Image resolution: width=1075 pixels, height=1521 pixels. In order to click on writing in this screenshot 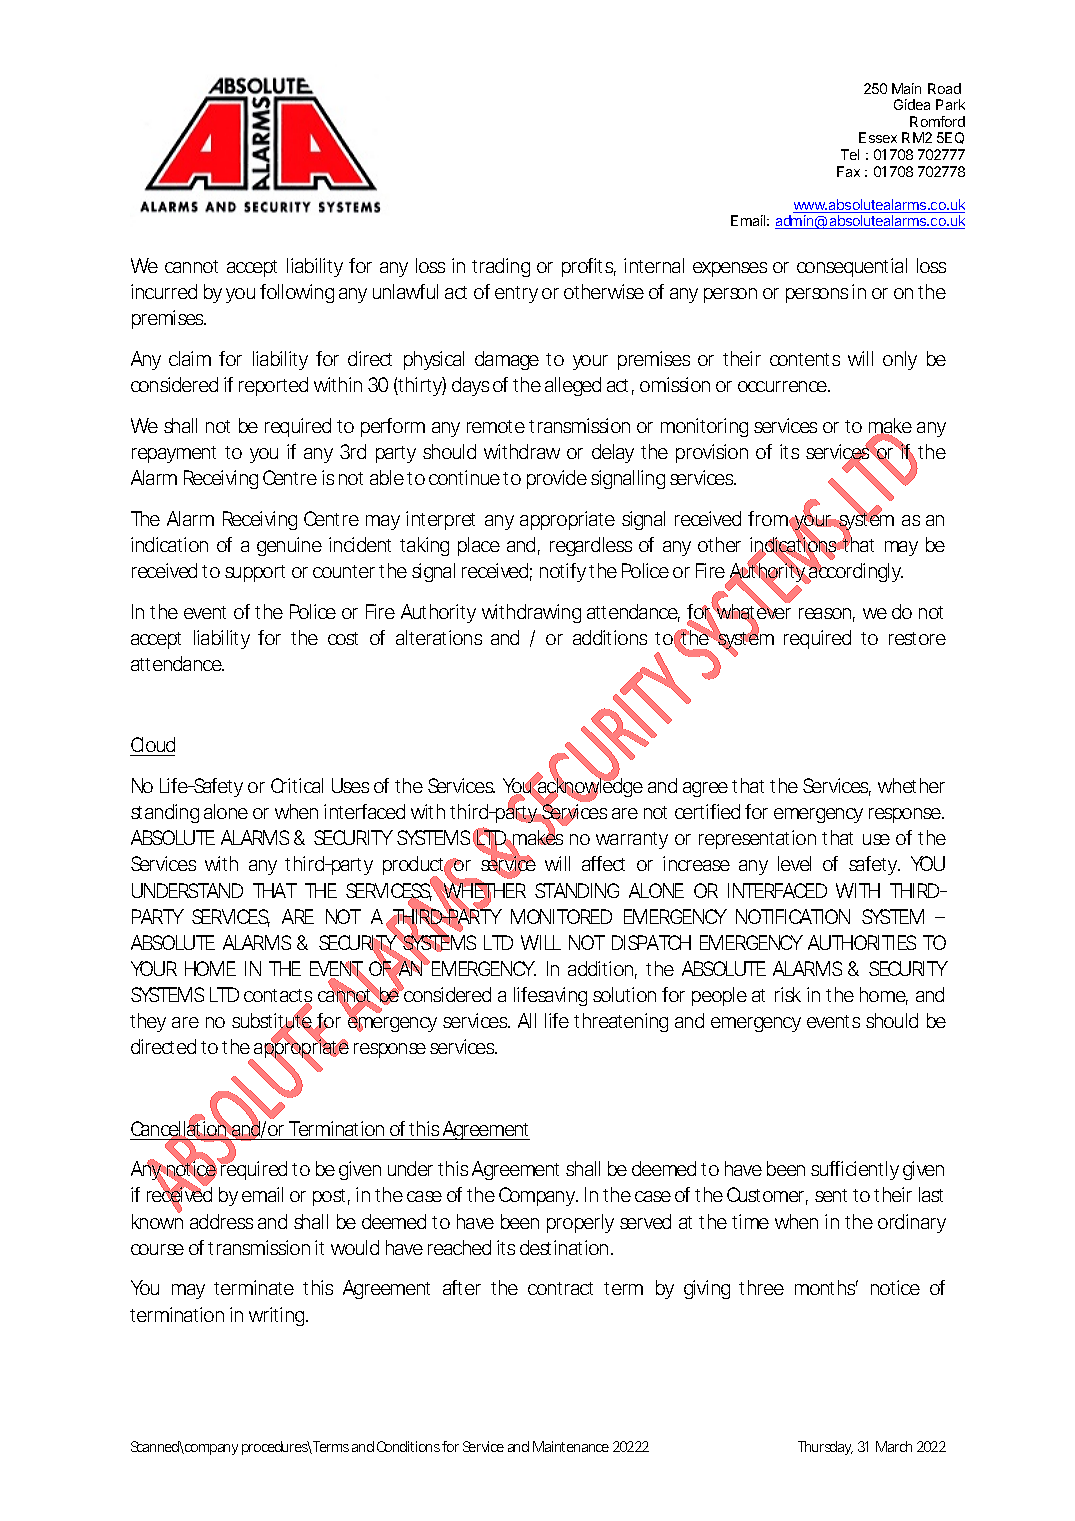, I will do `click(278, 1316)`.
